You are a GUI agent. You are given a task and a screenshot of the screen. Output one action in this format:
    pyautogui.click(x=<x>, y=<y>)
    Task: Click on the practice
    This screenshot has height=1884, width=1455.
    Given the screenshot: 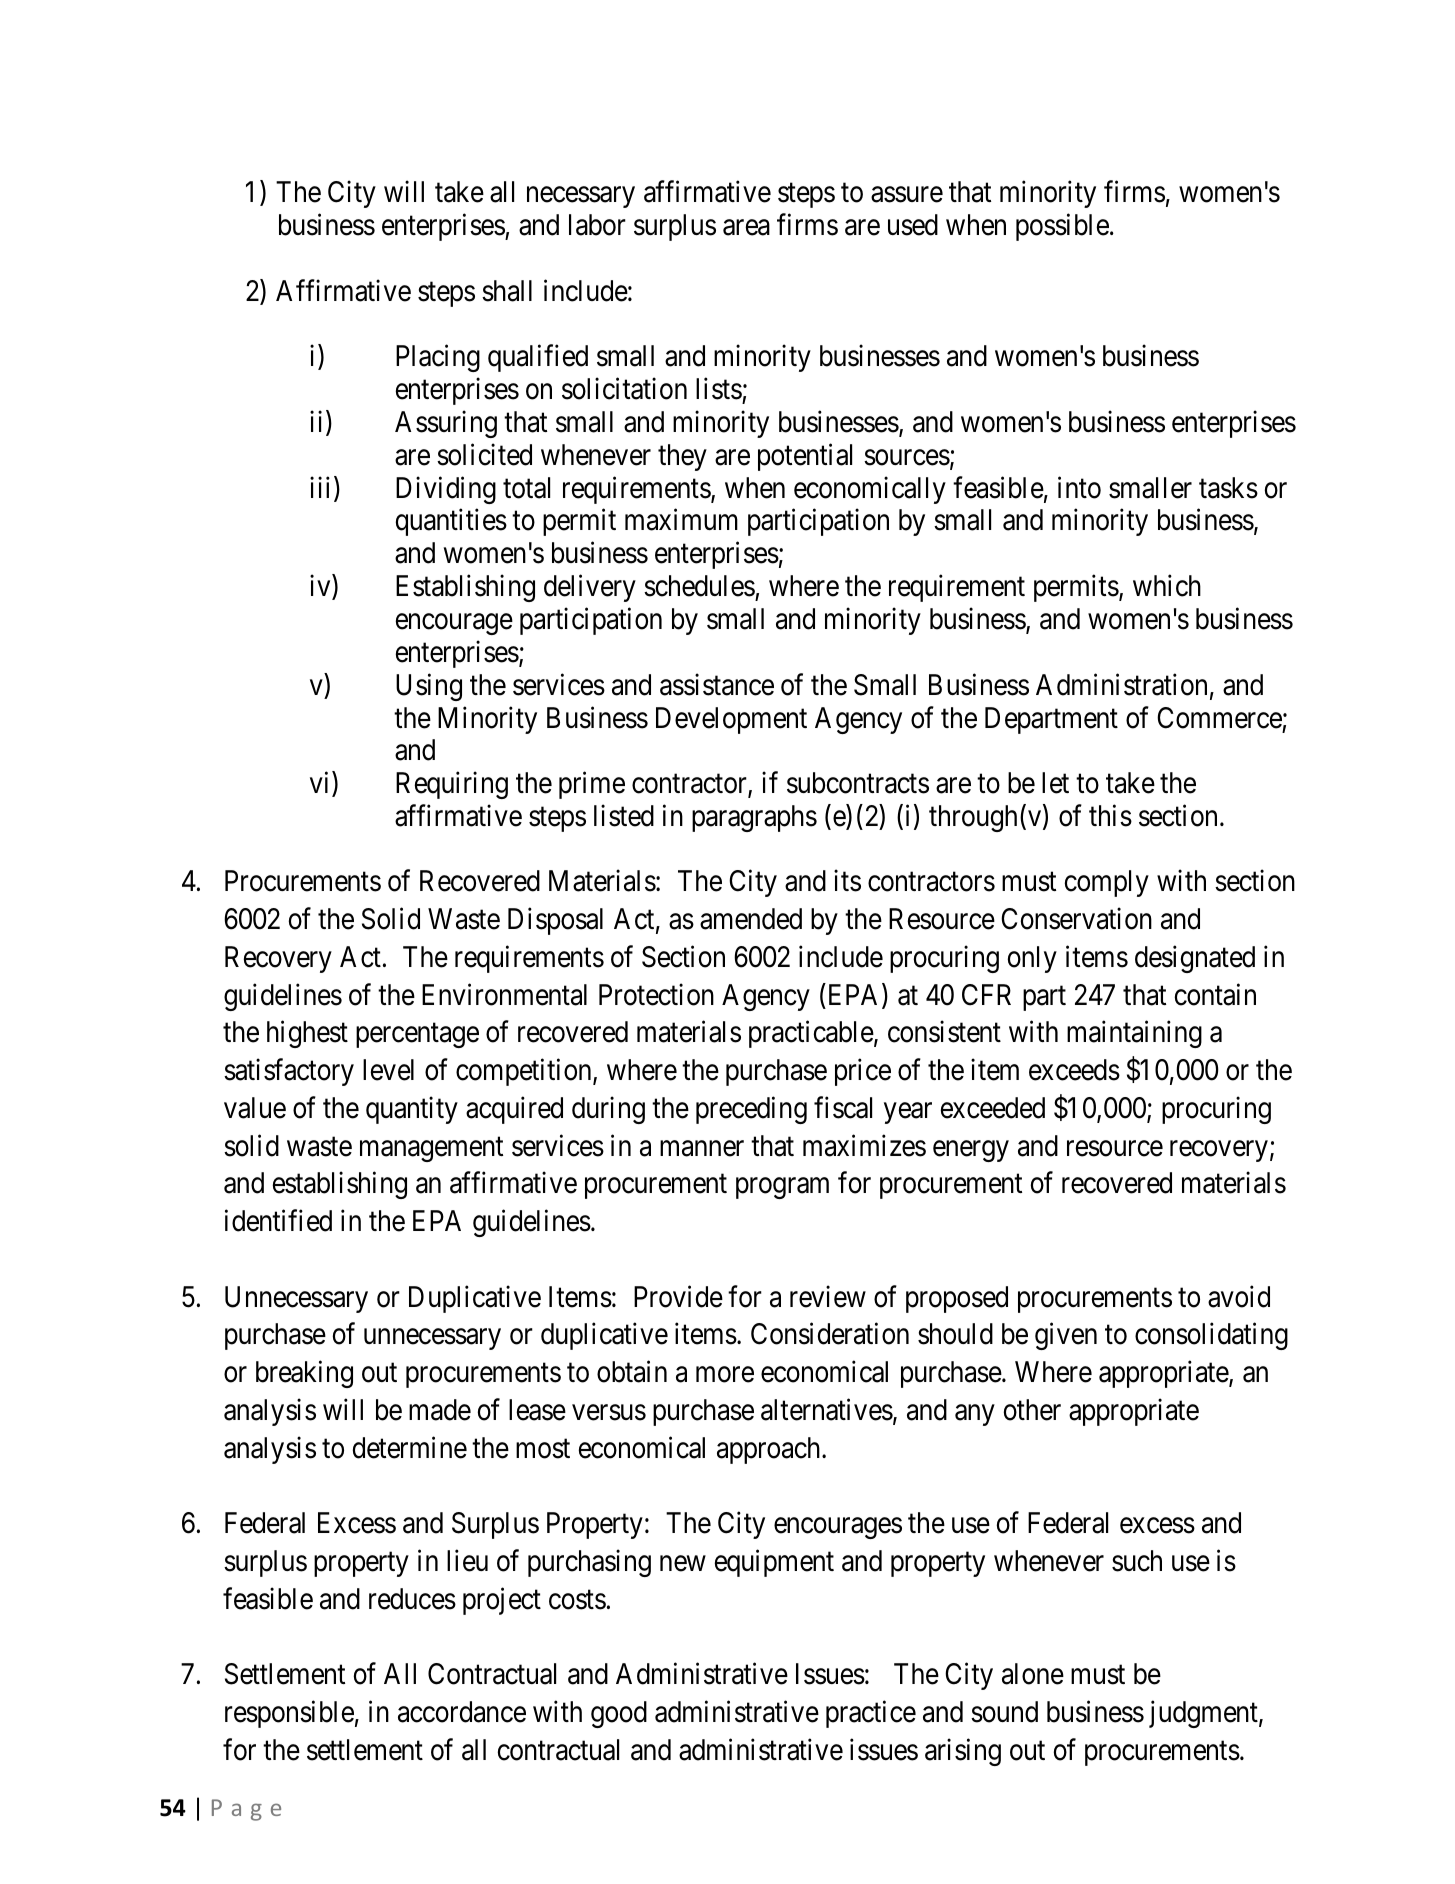 What is the action you would take?
    pyautogui.click(x=871, y=1714)
